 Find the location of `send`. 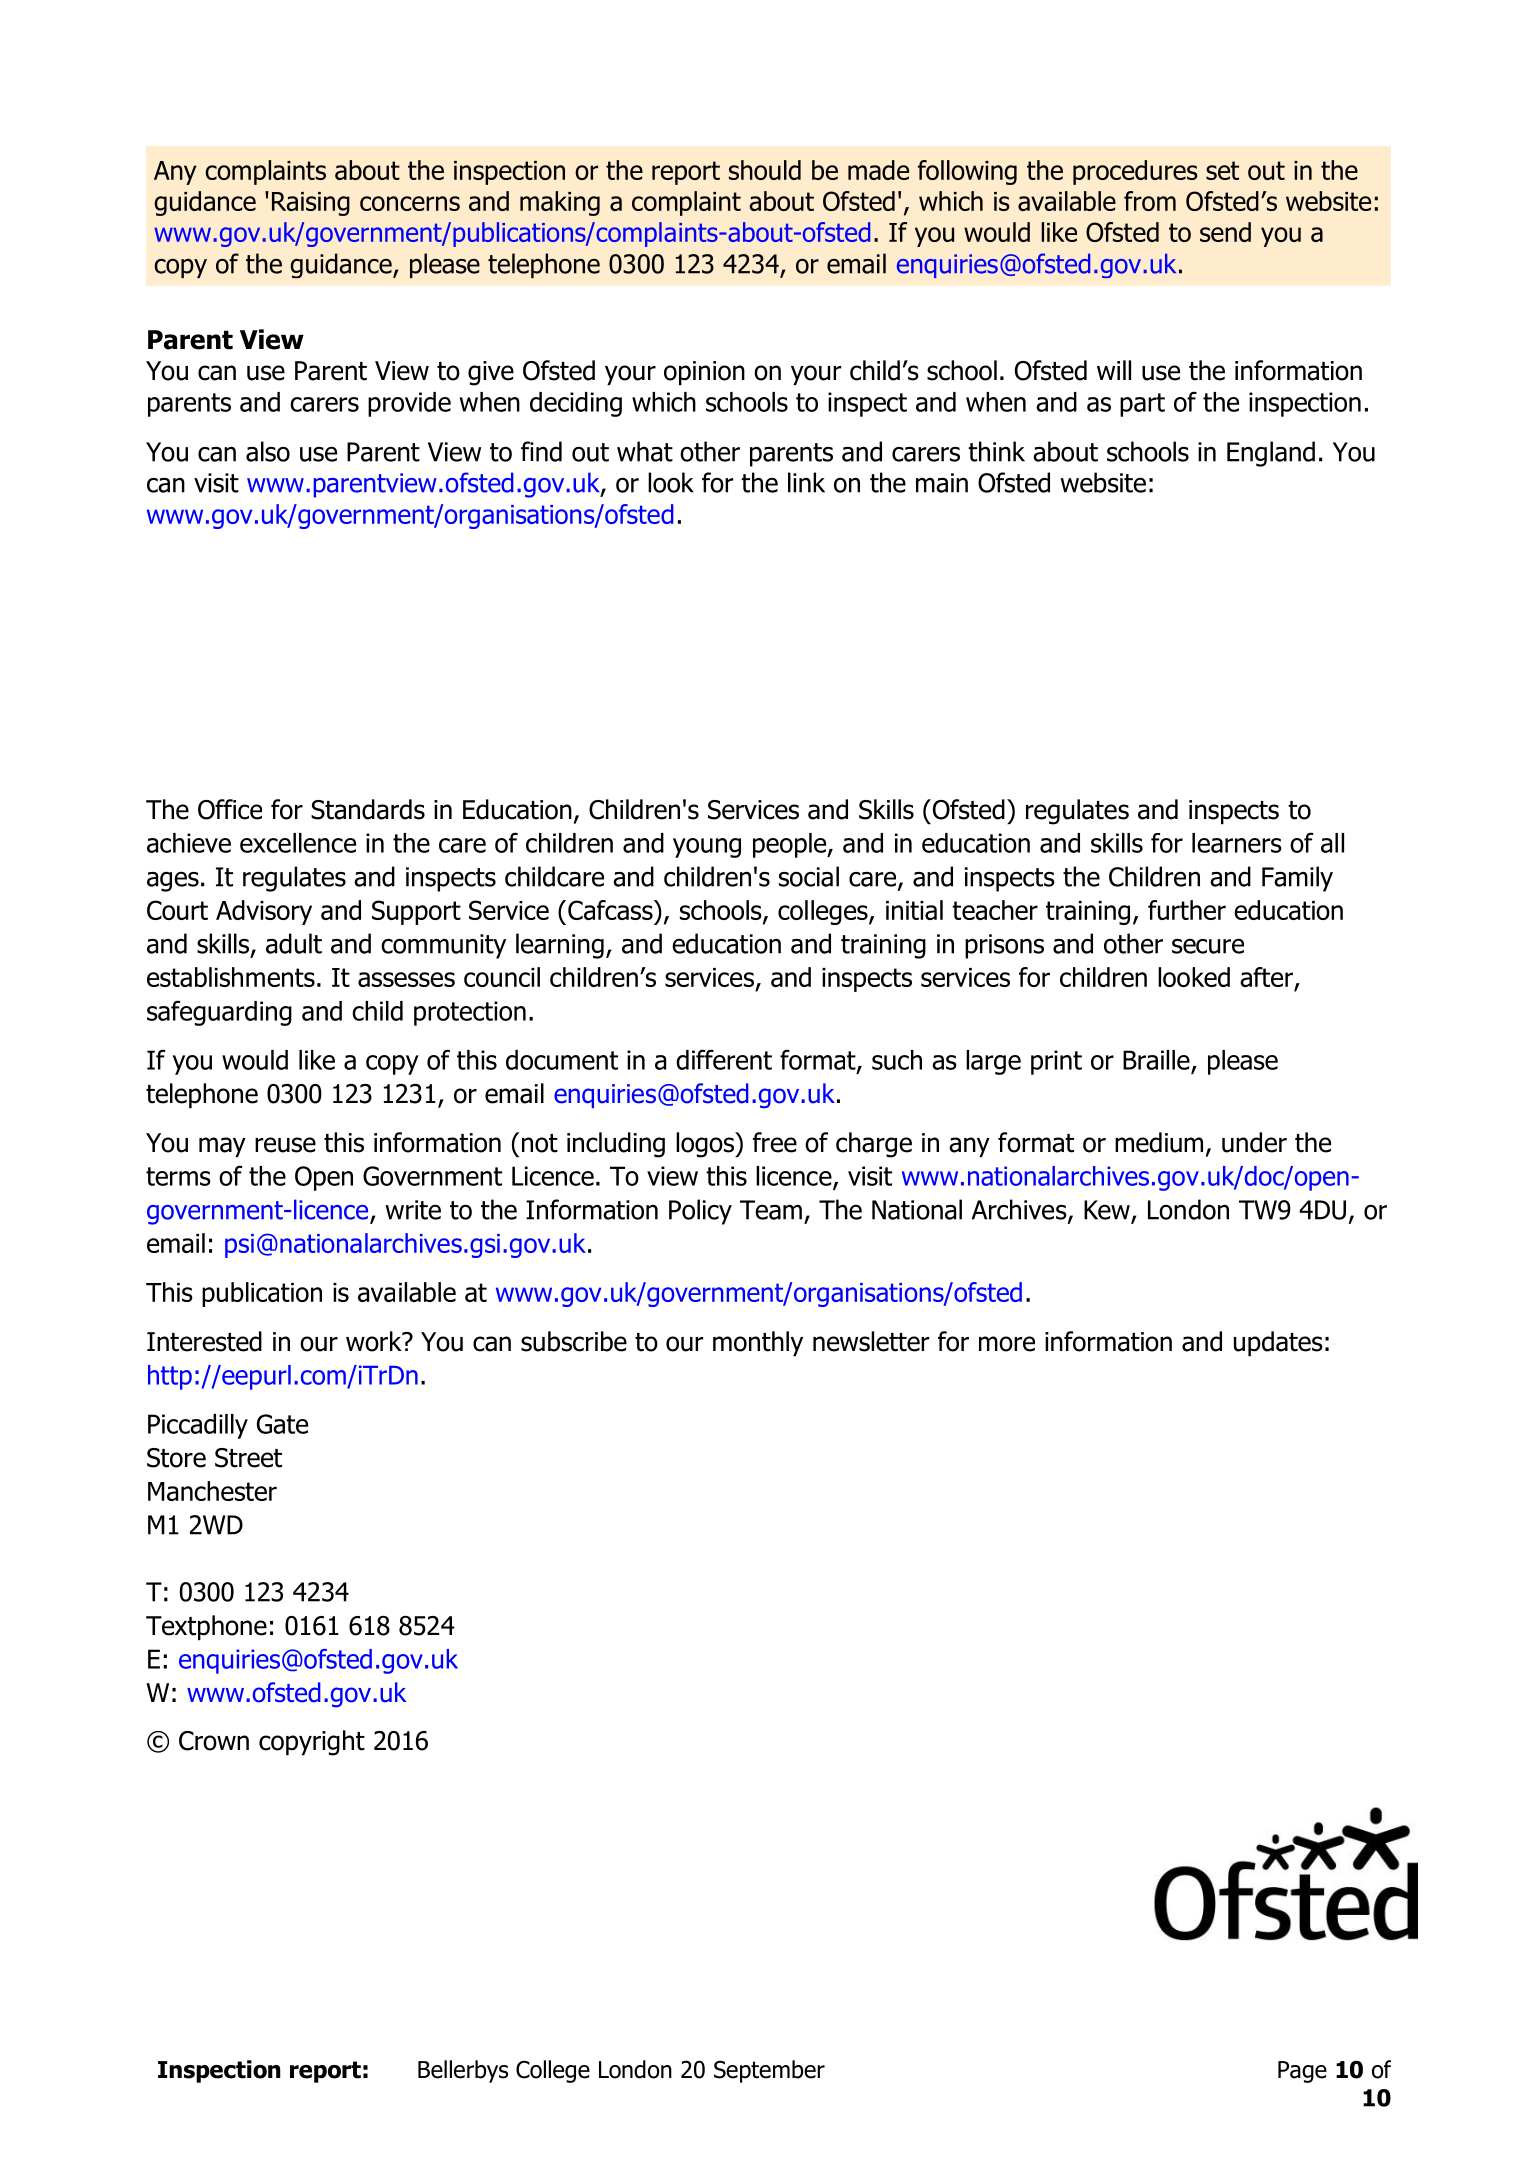

send is located at coordinates (1225, 232).
